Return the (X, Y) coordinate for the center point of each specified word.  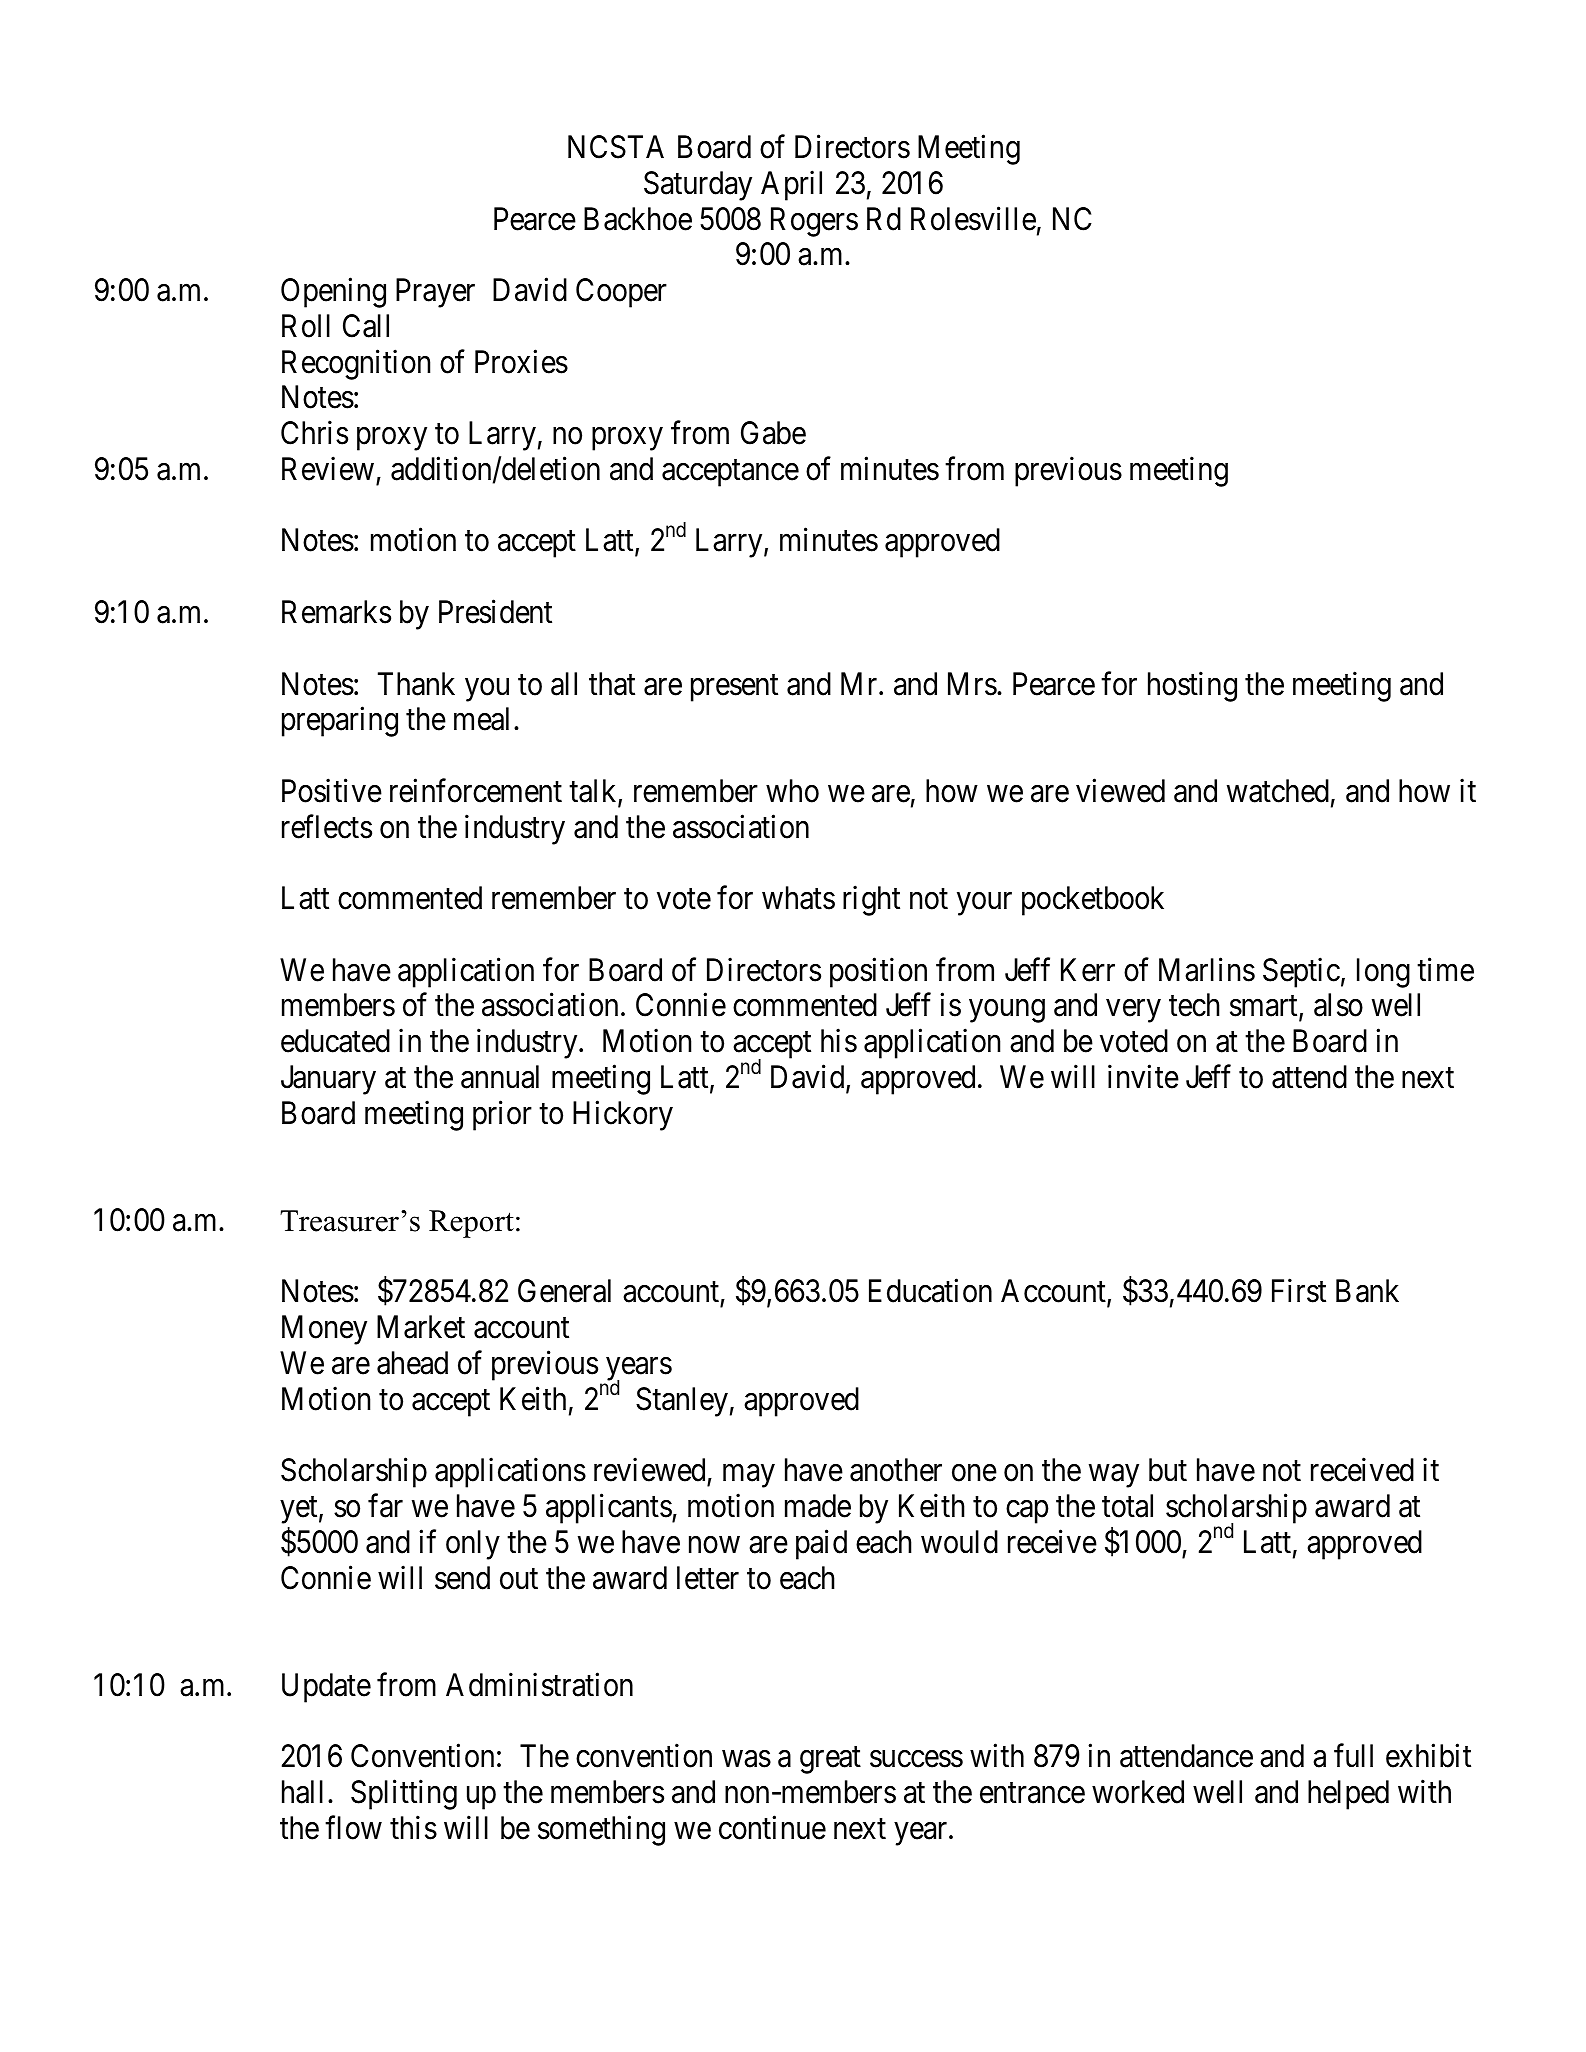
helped (1348, 1795)
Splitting (404, 1795)
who (792, 791)
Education (930, 1291)
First (1299, 1291)
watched (1278, 791)
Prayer (435, 293)
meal (484, 719)
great (830, 1760)
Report (471, 1224)
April (791, 186)
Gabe (773, 433)
